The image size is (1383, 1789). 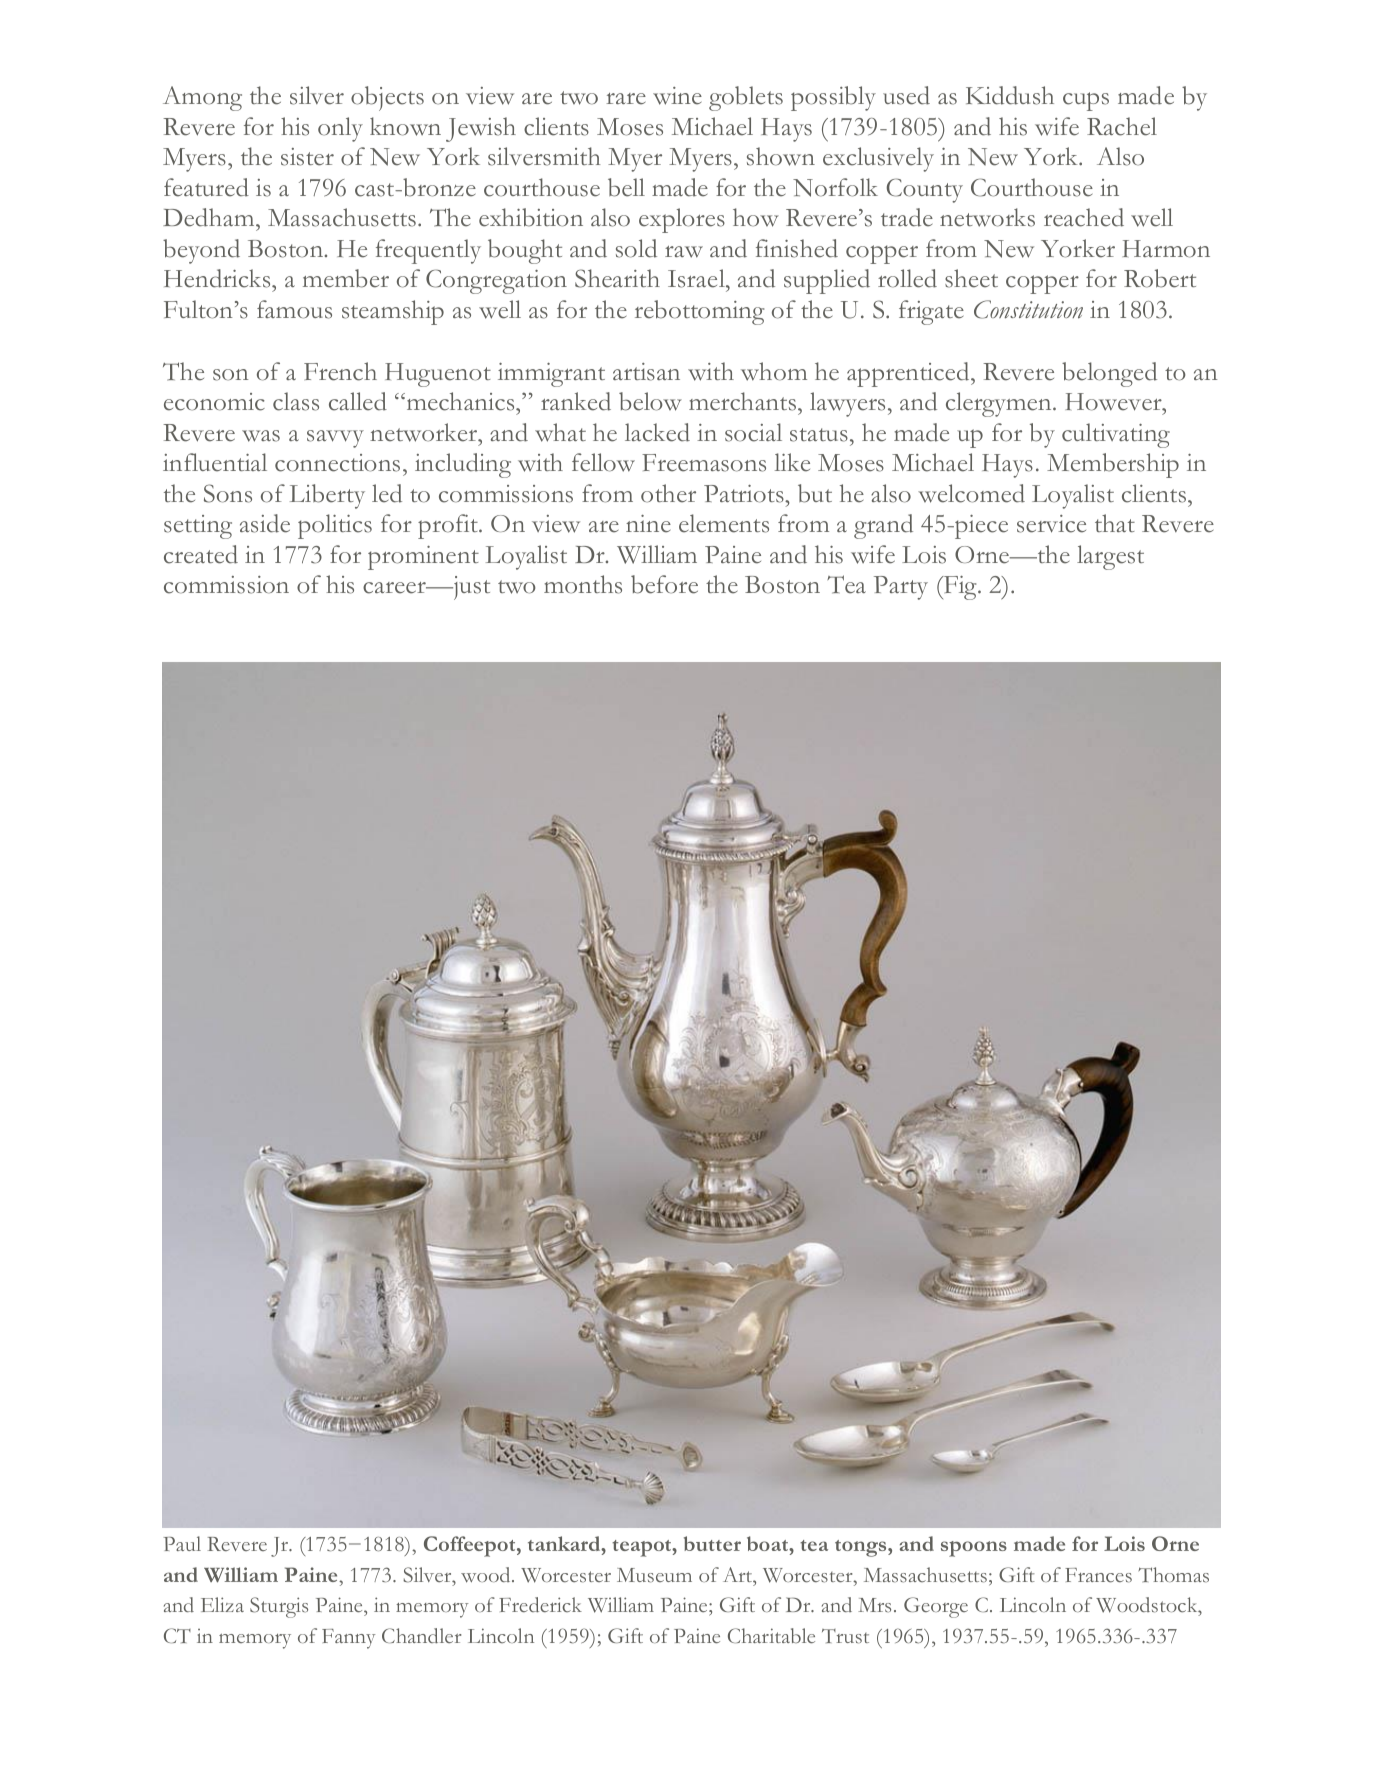 I want to click on Liberty, so click(x=327, y=496).
